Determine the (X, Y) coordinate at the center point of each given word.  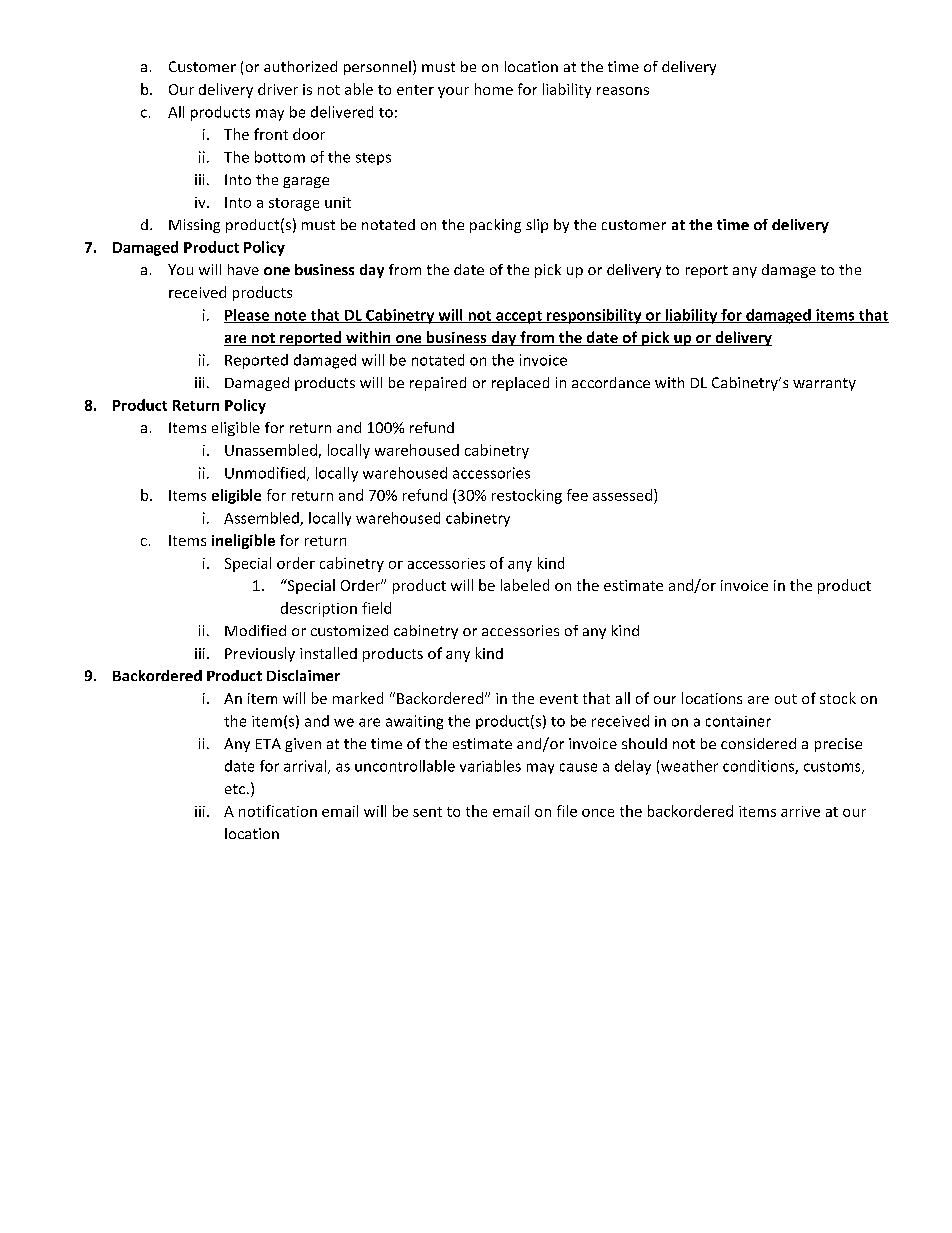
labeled (525, 585)
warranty (824, 384)
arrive (800, 811)
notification (278, 811)
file (567, 811)
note (290, 317)
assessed (624, 495)
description (319, 609)
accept (519, 317)
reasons (623, 91)
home (494, 89)
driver (278, 89)
